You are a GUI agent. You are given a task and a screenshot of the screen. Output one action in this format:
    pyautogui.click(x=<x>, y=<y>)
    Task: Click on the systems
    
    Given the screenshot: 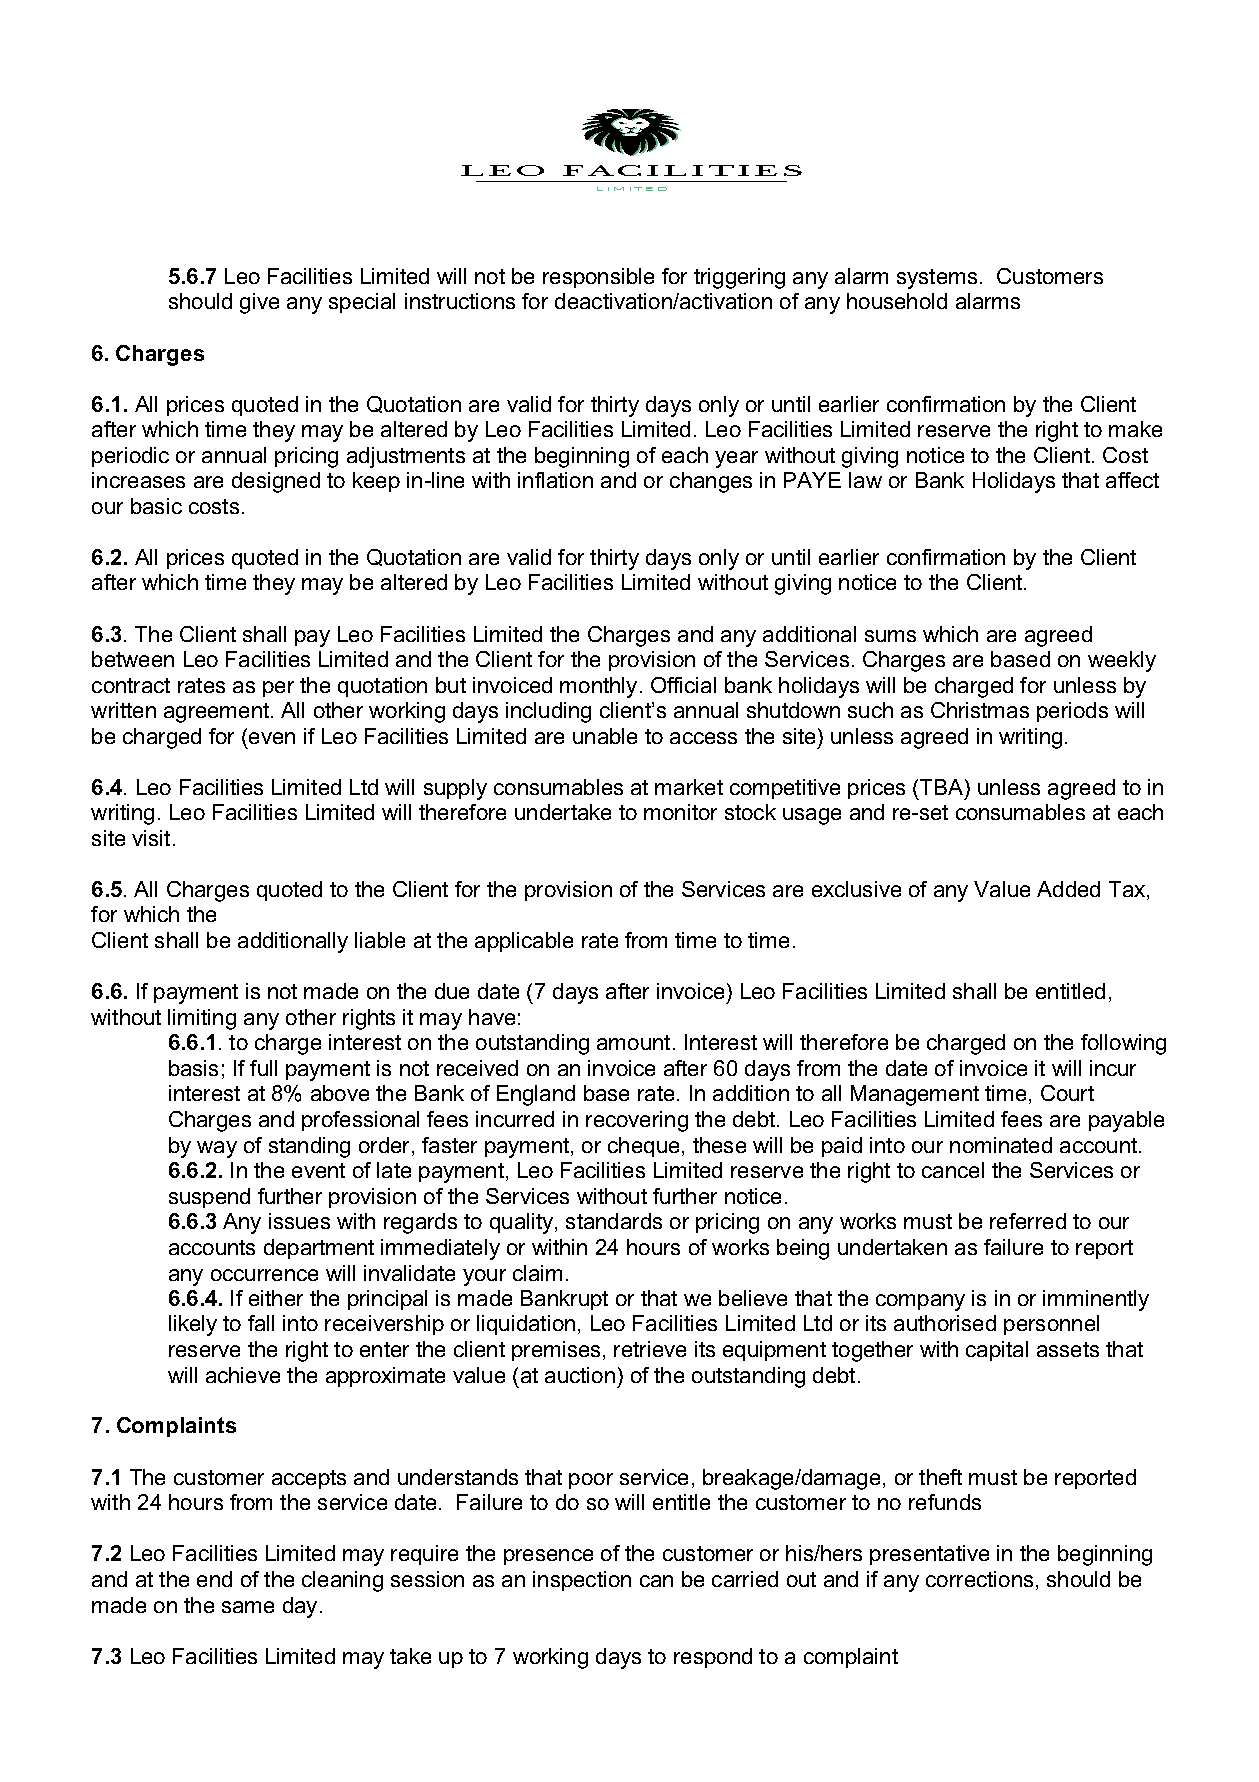 What is the action you would take?
    pyautogui.click(x=937, y=279)
